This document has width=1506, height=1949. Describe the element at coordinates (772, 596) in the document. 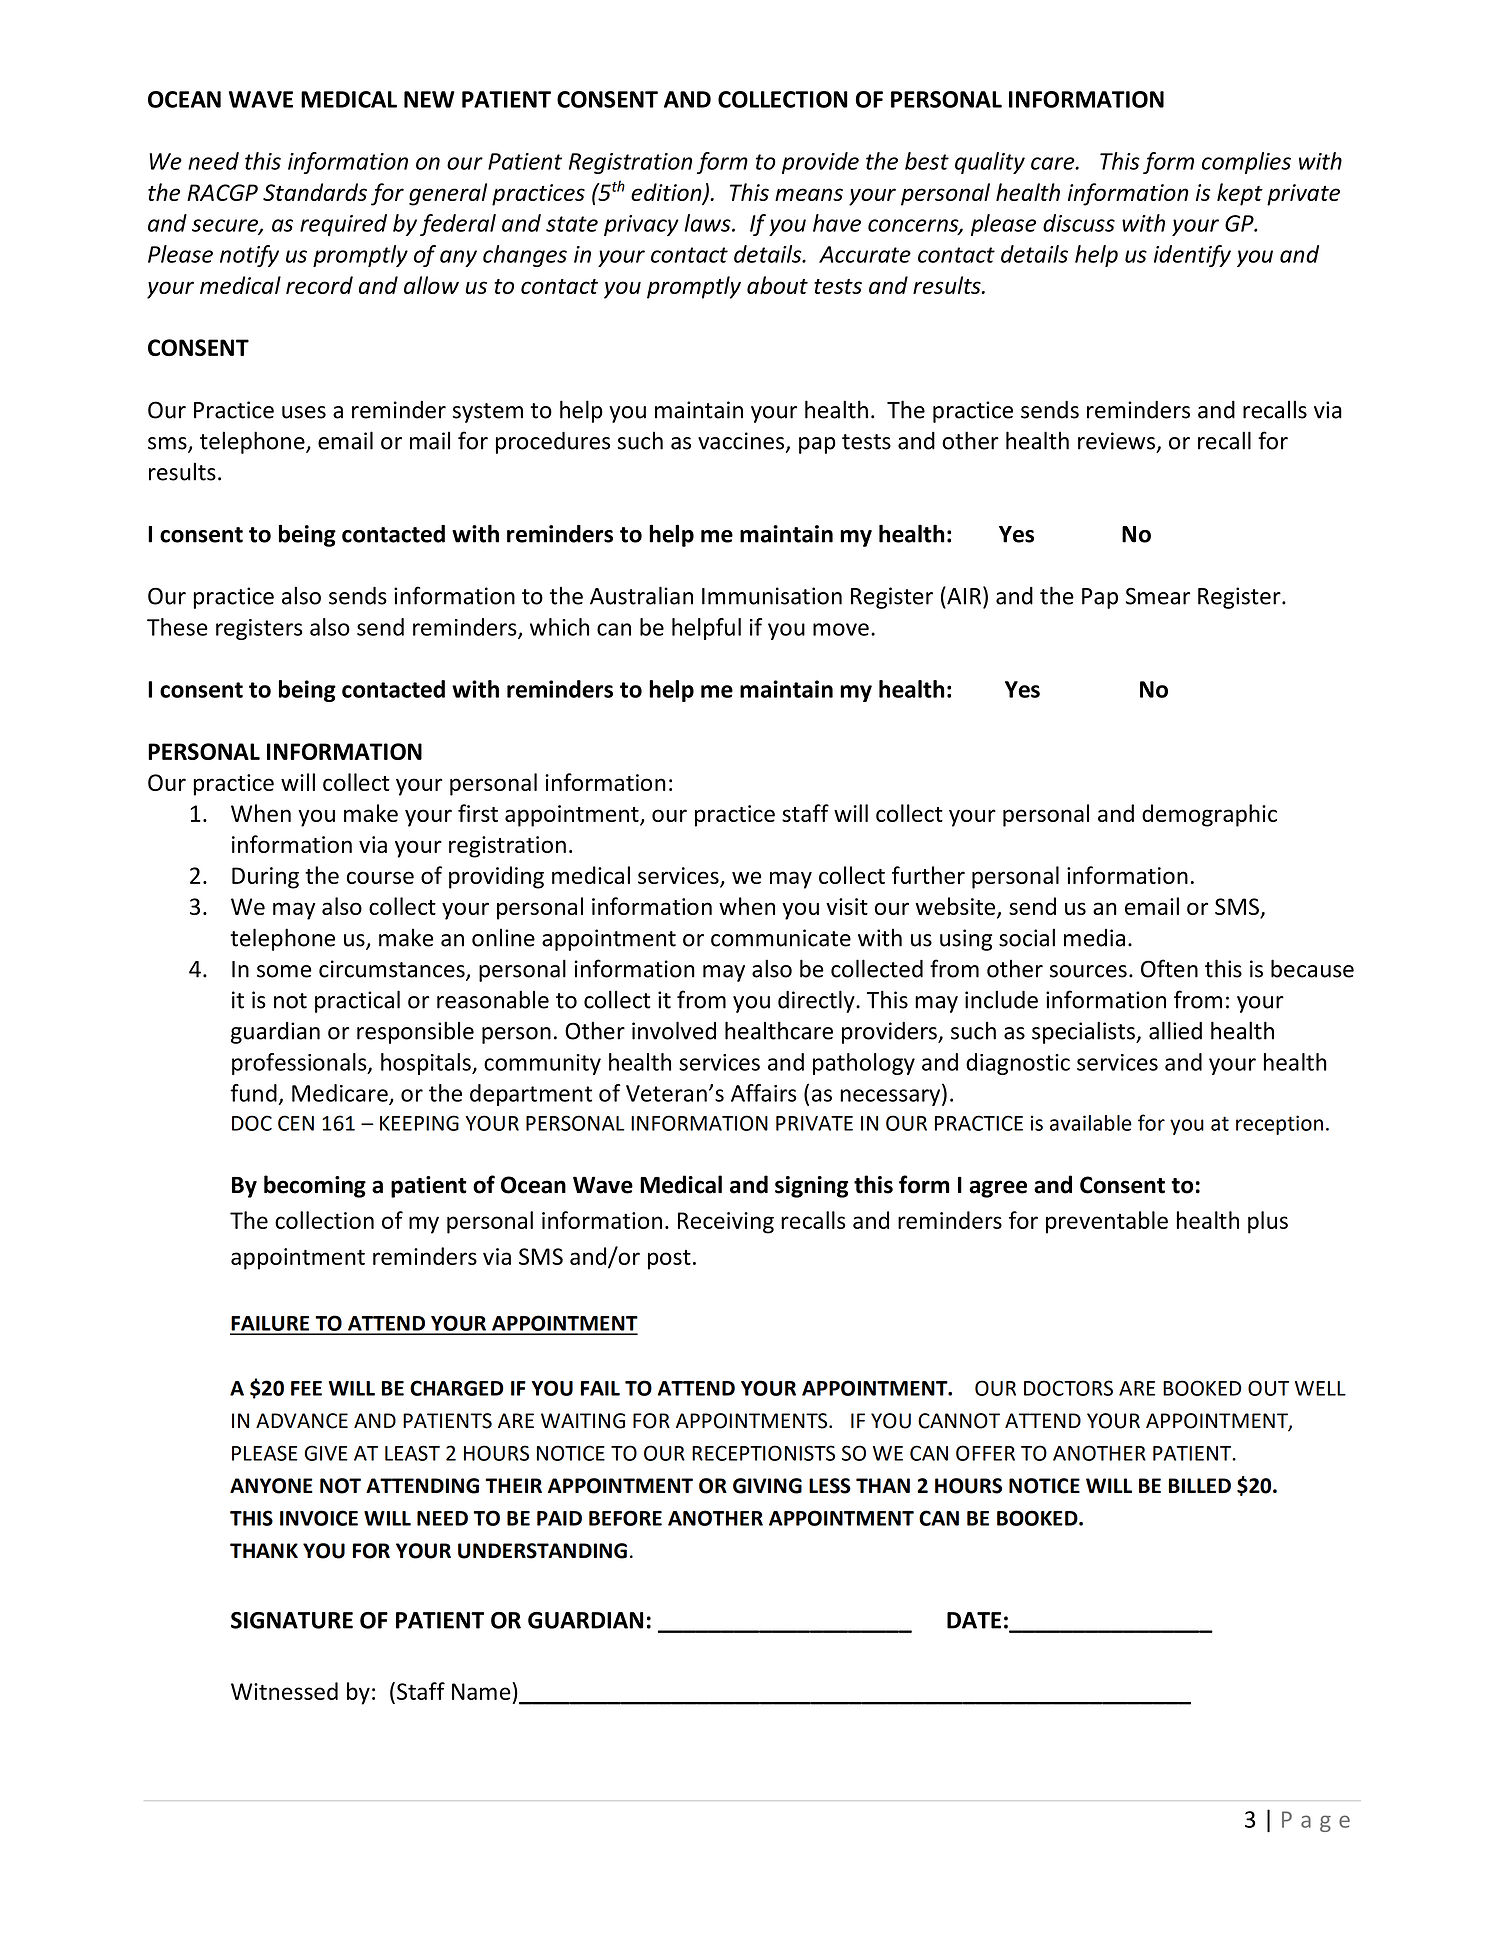

I see `Immunisation` at that location.
